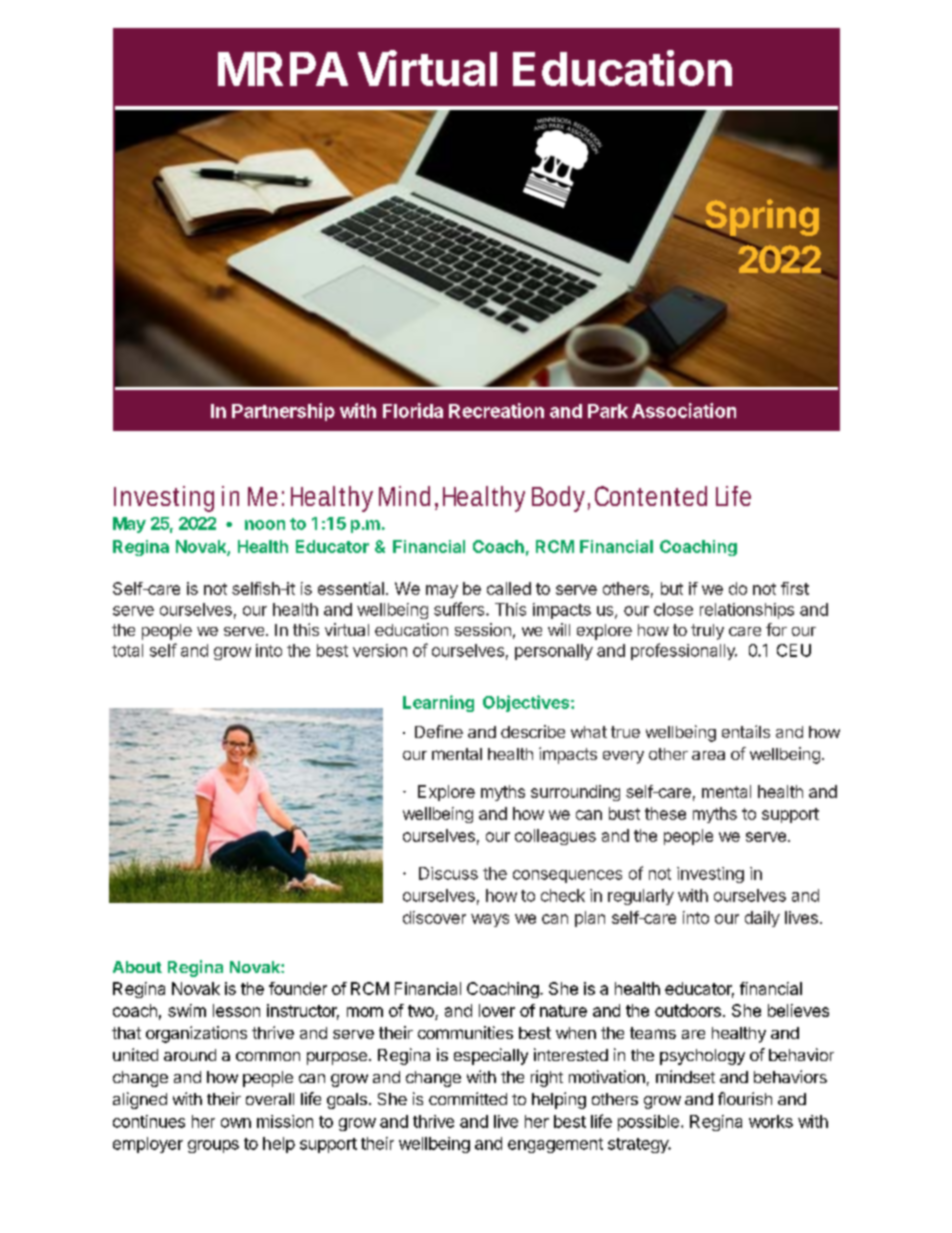 The image size is (952, 1233). I want to click on Recreation, so click(496, 410).
